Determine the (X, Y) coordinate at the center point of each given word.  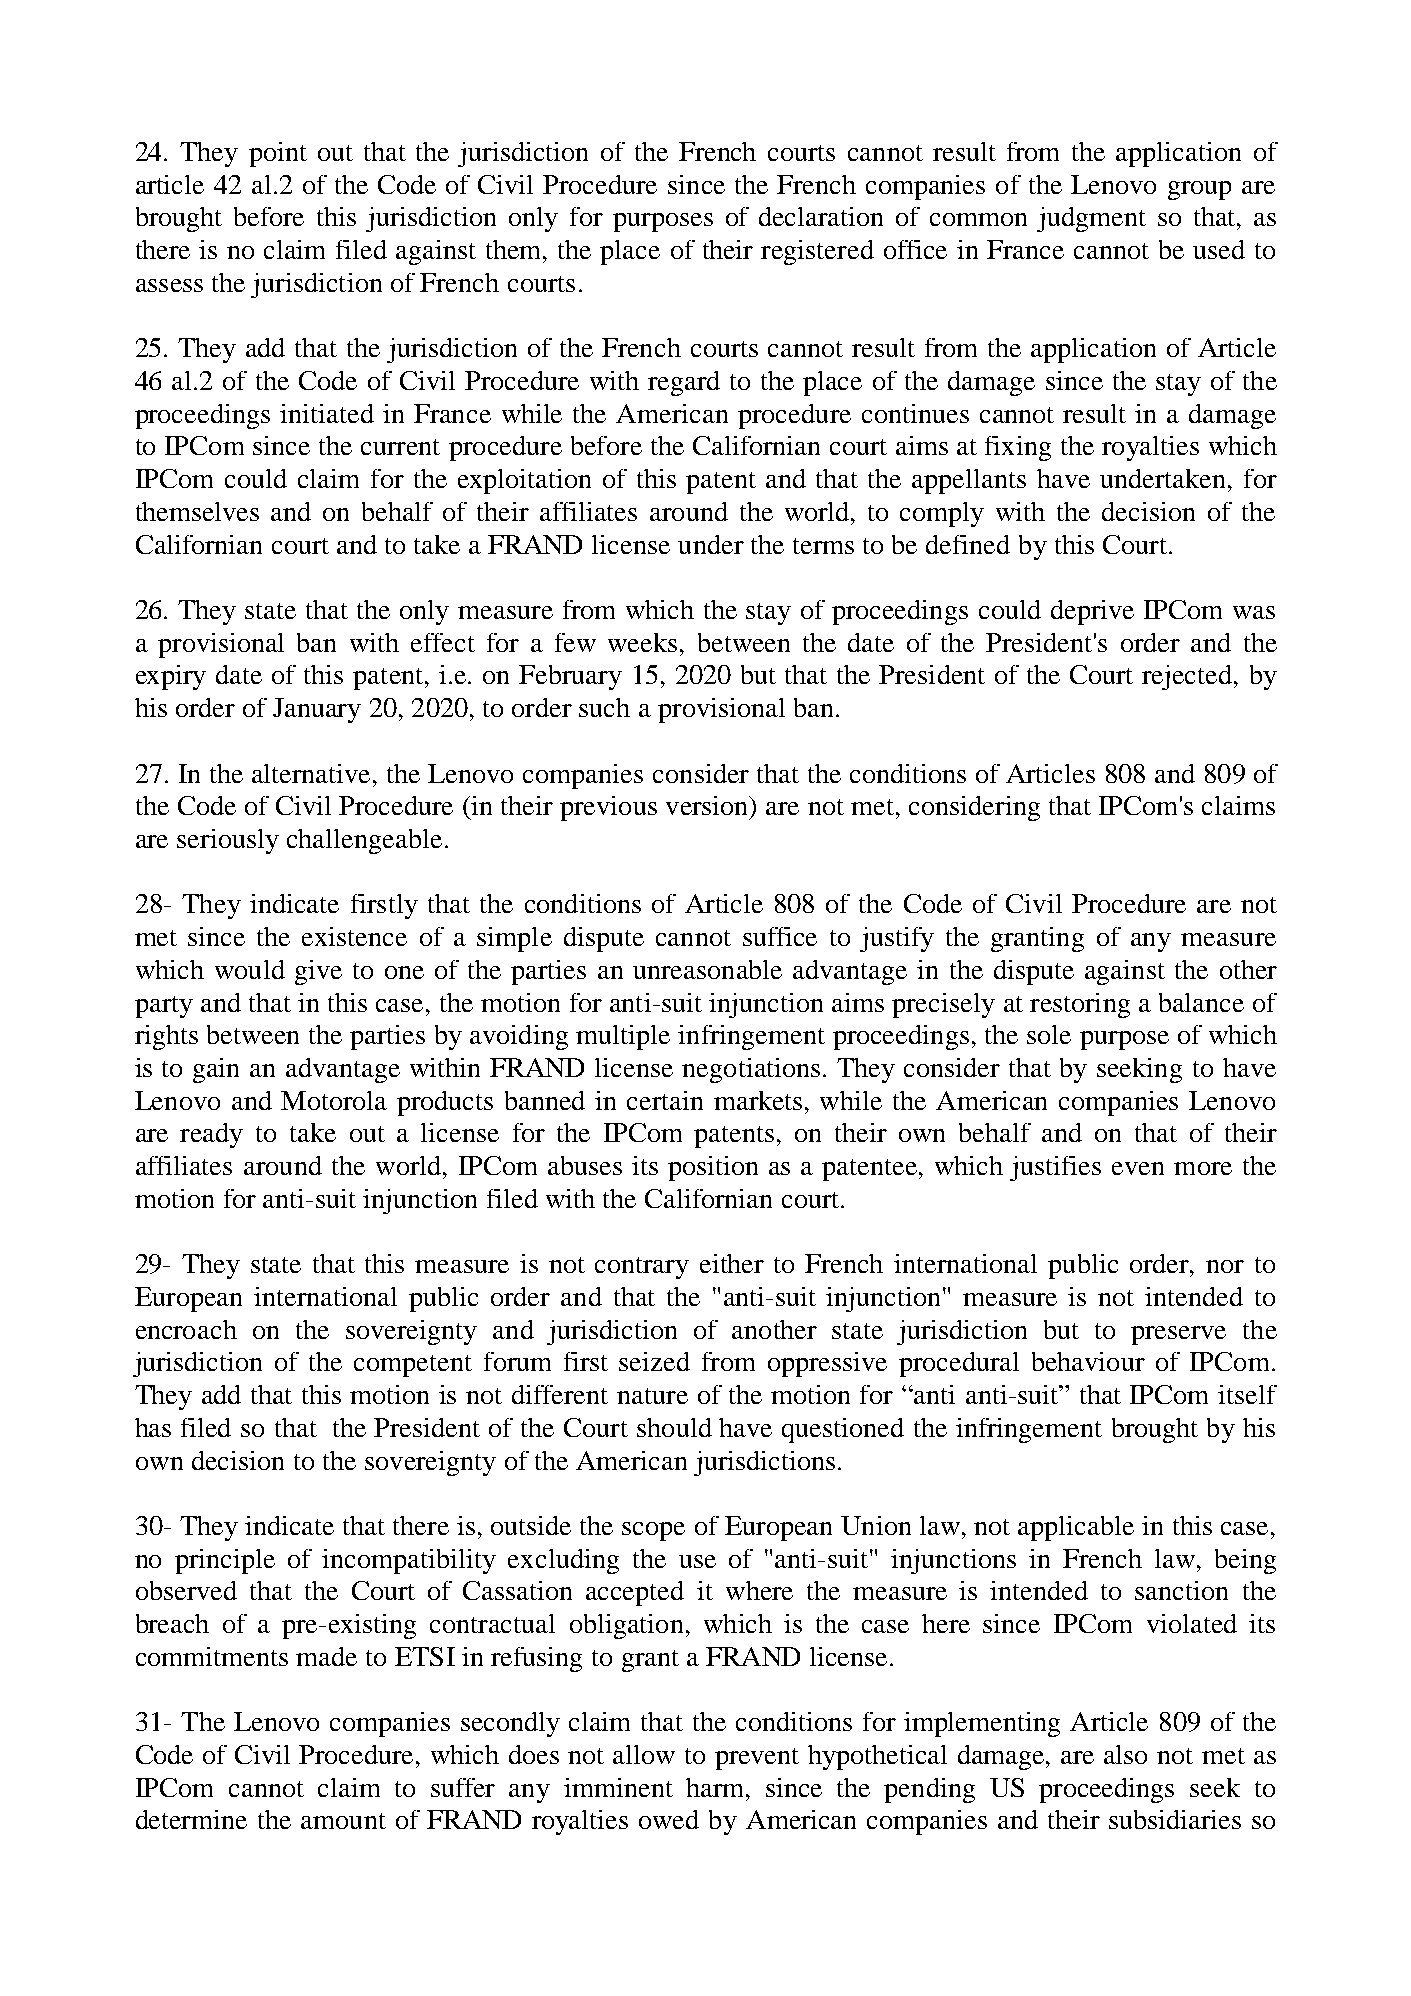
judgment (1091, 219)
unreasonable (707, 969)
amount (343, 1821)
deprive (1092, 612)
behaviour (1088, 1361)
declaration (821, 216)
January (317, 710)
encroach (186, 1329)
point (278, 154)
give (318, 972)
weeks (642, 642)
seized (654, 1361)
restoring (1080, 1005)
